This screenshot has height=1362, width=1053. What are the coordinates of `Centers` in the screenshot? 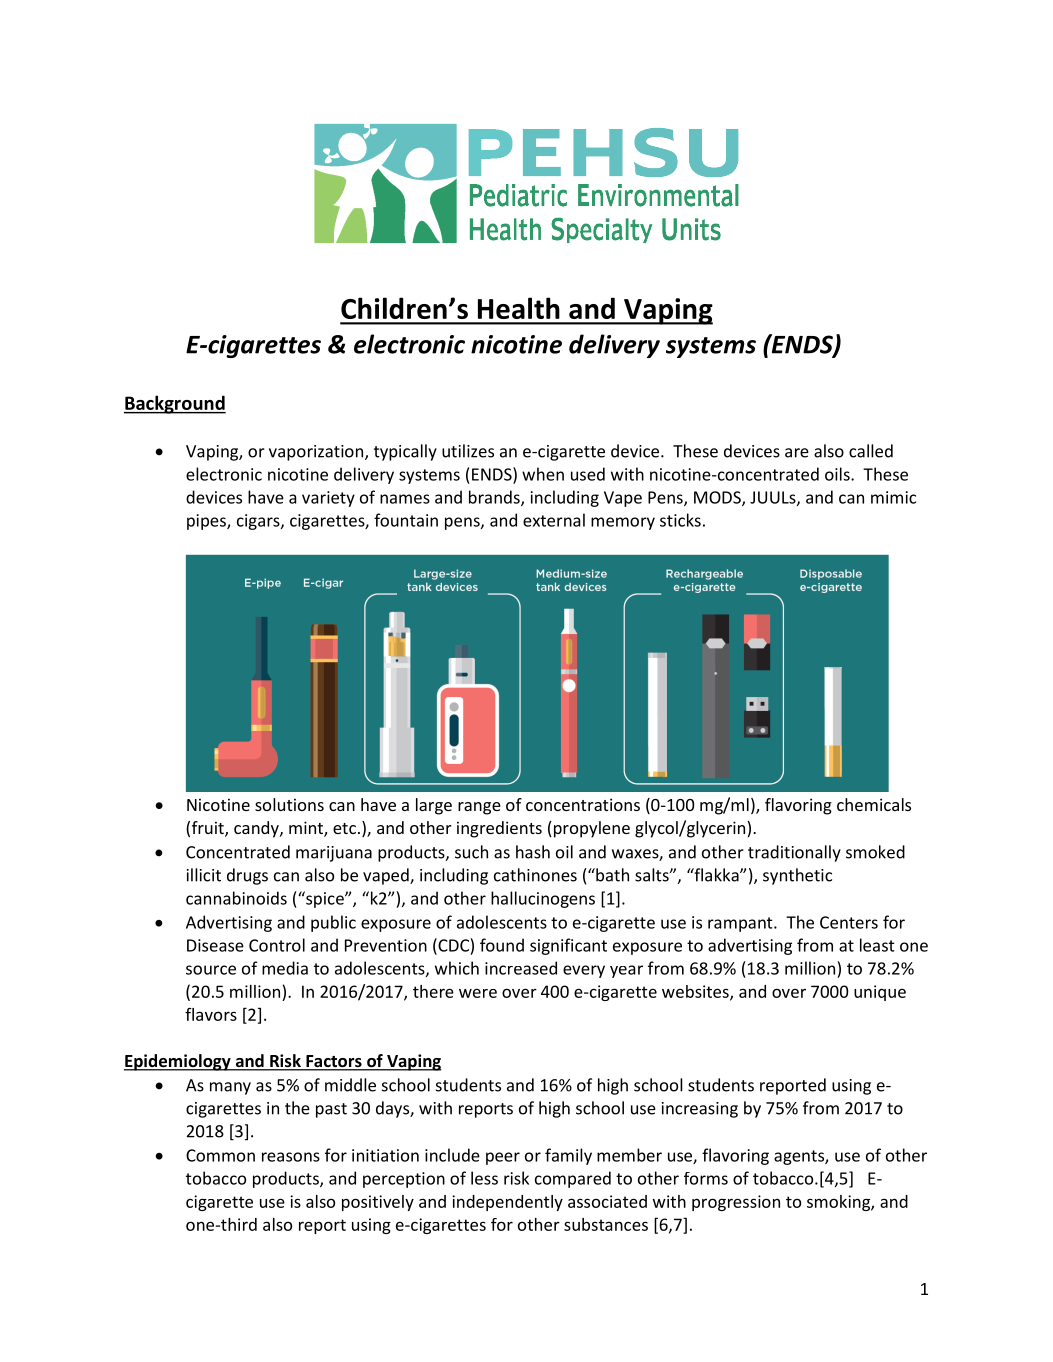 It's located at (849, 922).
